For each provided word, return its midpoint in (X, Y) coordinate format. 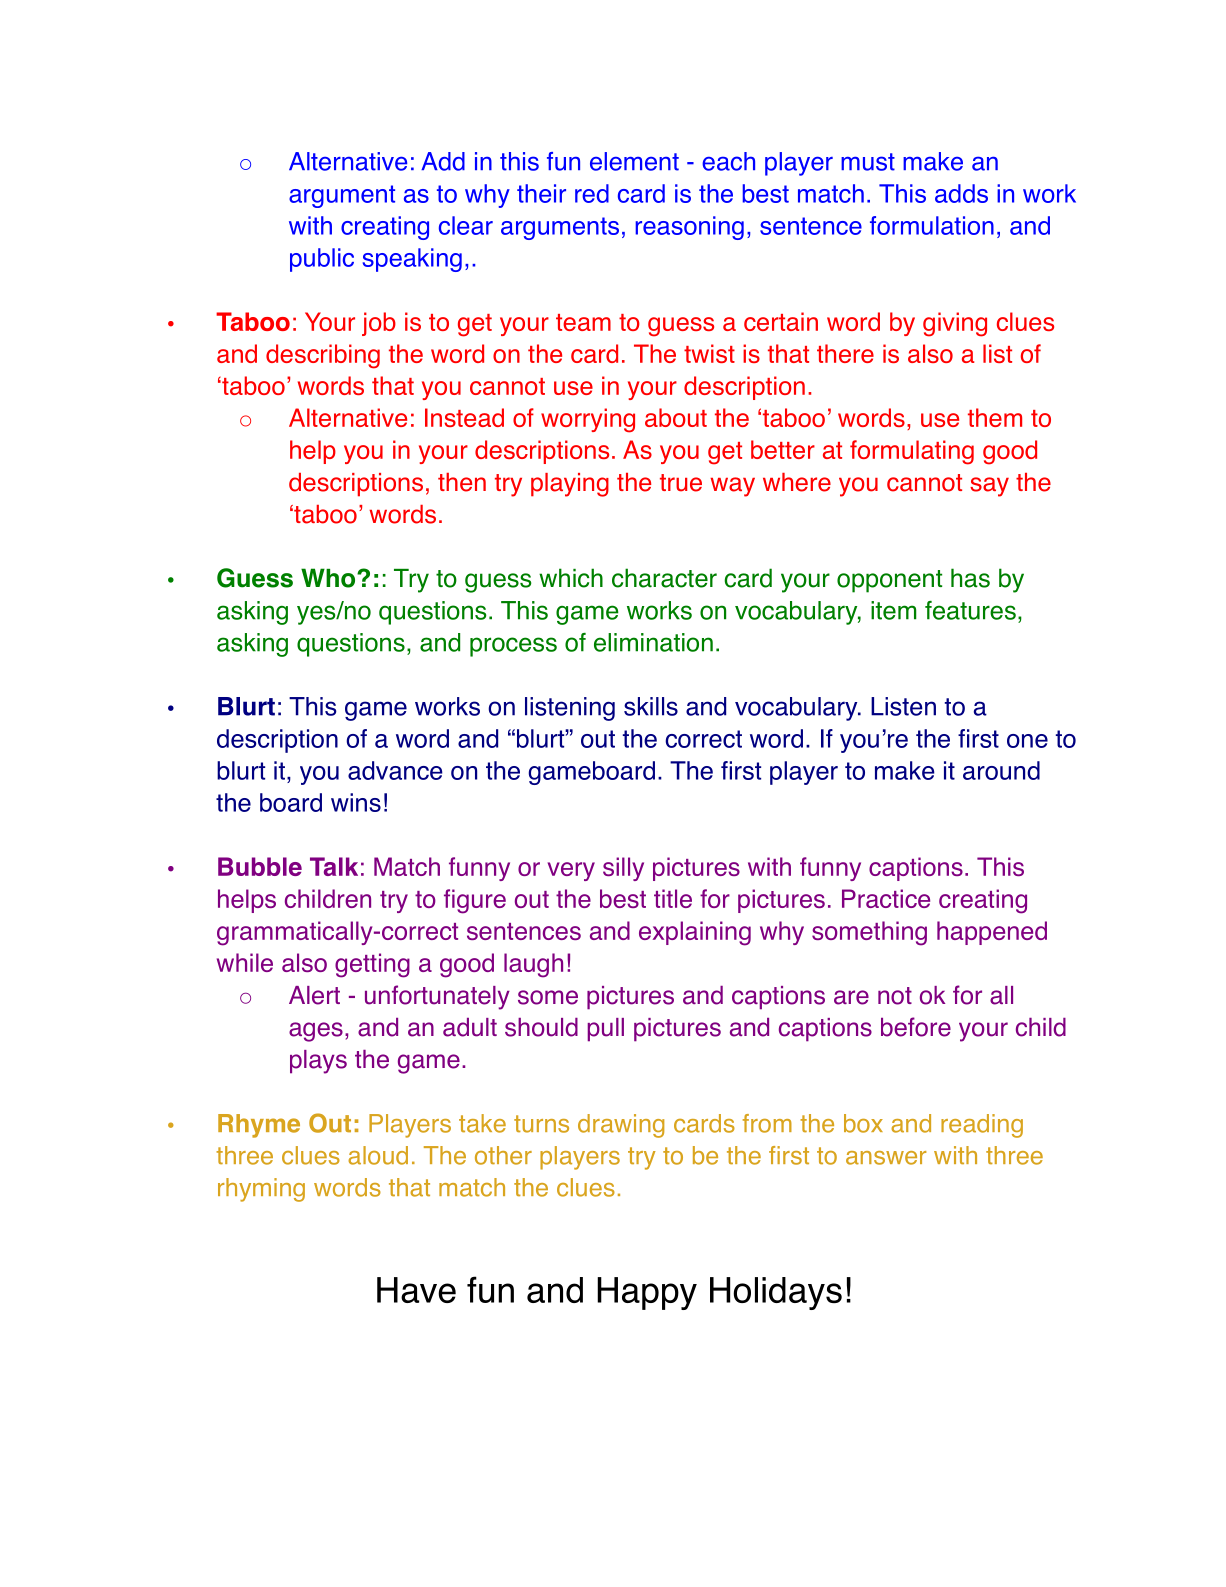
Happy (647, 1293)
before (916, 1027)
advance (395, 770)
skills (651, 706)
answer (886, 1158)
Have (416, 1290)
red (592, 193)
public (322, 260)
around (1001, 770)
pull (606, 1030)
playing (570, 485)
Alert (314, 995)
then (462, 482)
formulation (932, 225)
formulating (912, 452)
